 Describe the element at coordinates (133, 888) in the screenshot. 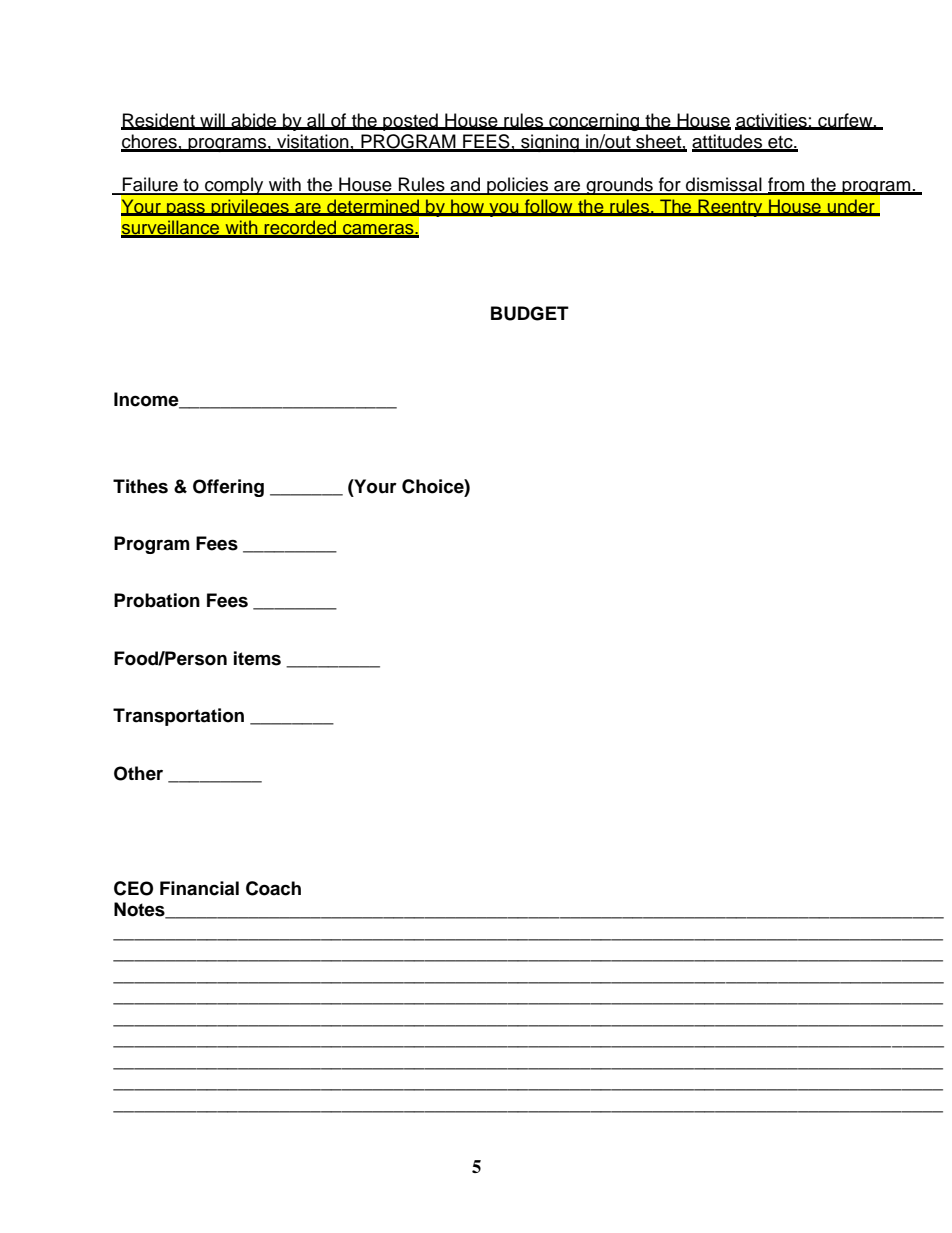

I see `CEO` at that location.
